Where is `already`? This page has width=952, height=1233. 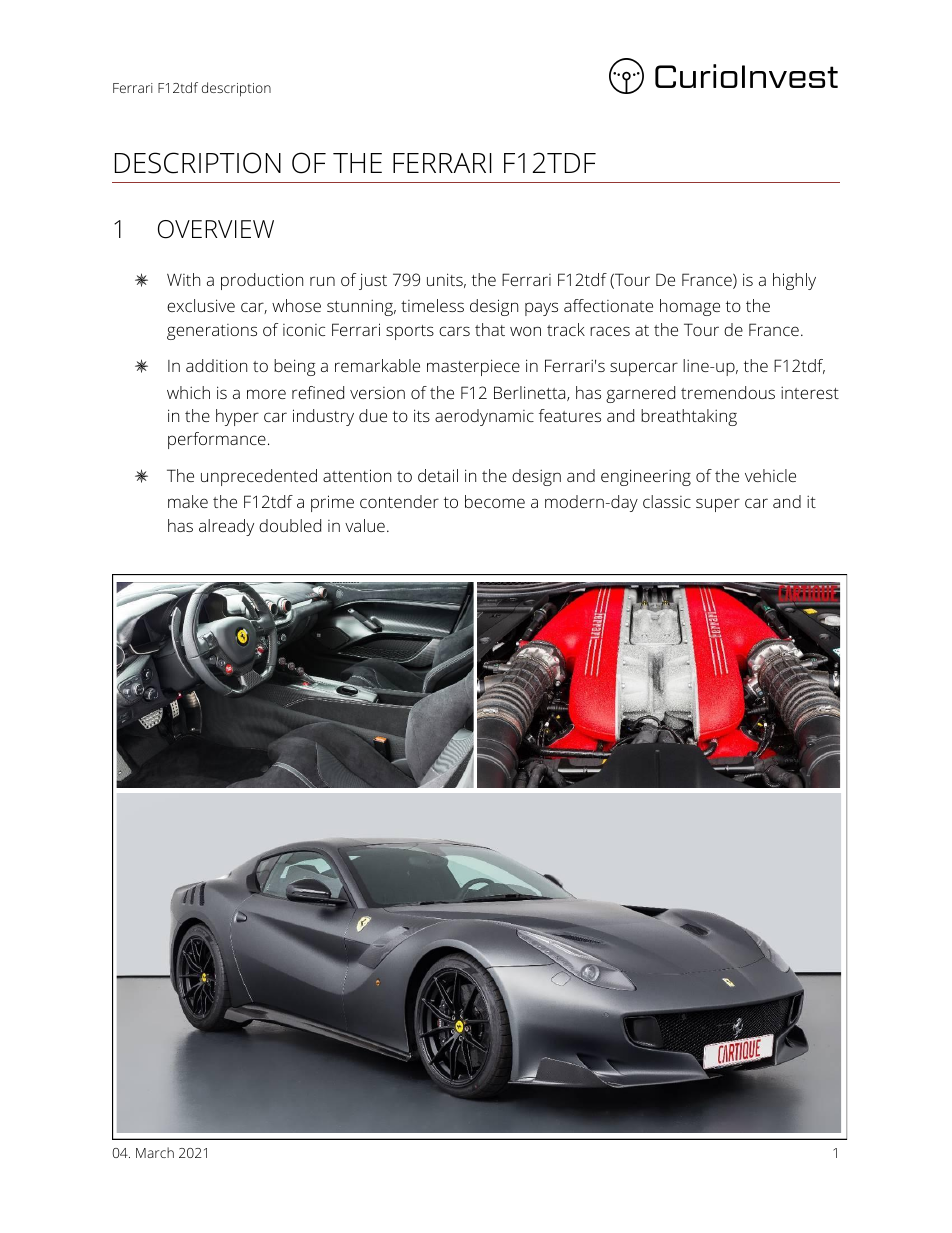 already is located at coordinates (226, 527).
